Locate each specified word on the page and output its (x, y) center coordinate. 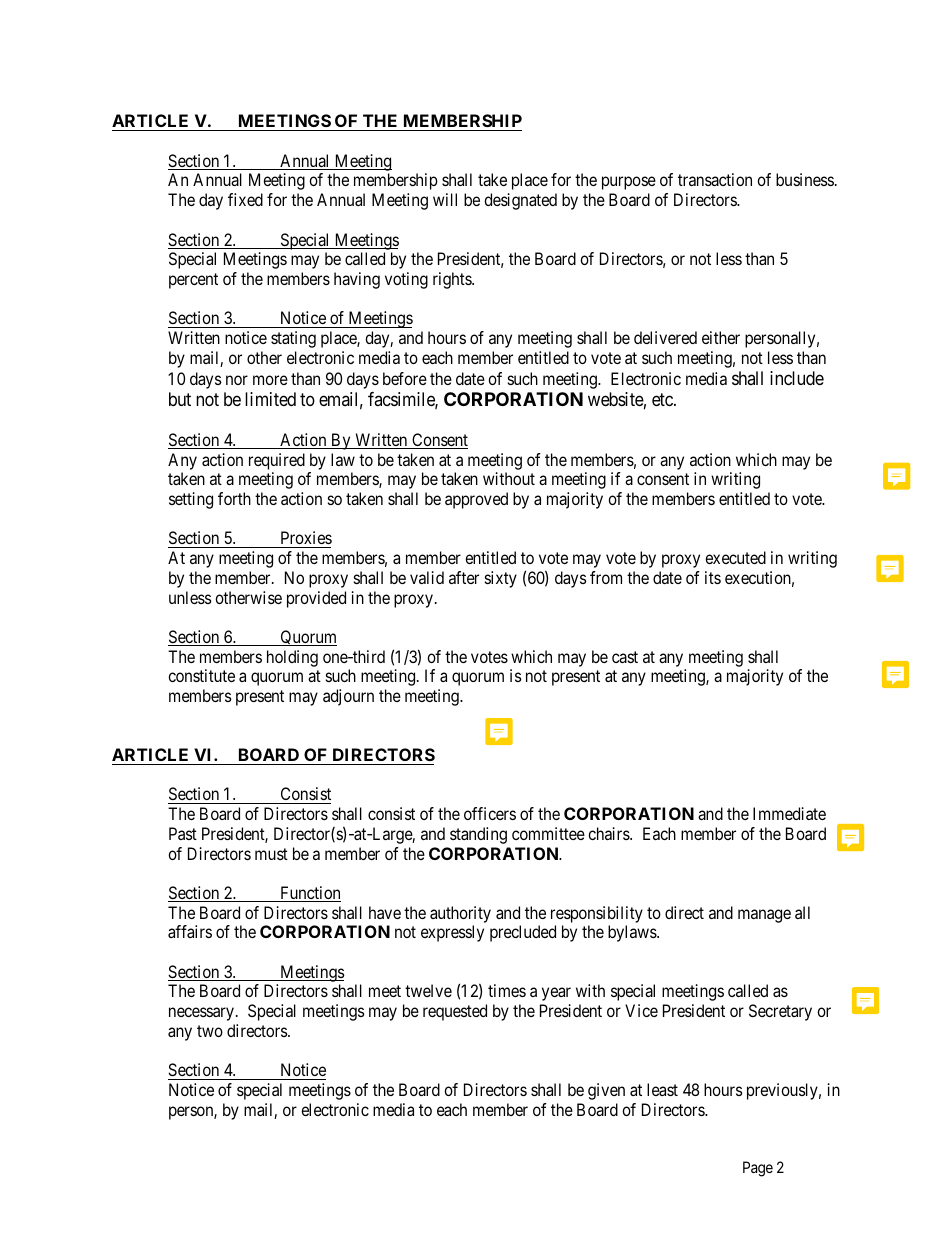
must (271, 854)
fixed (245, 199)
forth (234, 498)
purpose (629, 183)
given (606, 1091)
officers (490, 813)
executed (735, 557)
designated (520, 201)
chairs (609, 833)
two (210, 1031)
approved (476, 500)
